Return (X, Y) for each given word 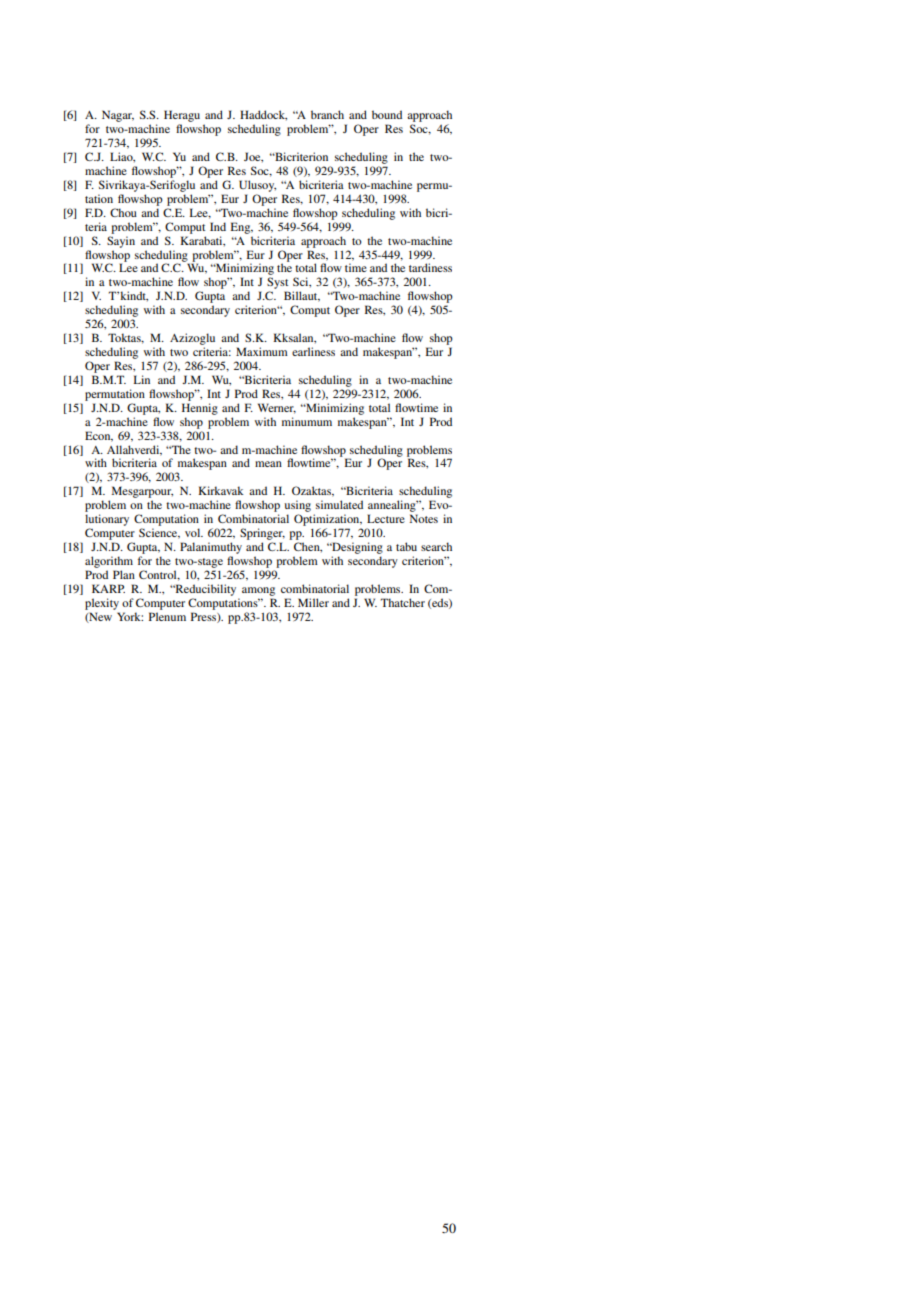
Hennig (200, 409)
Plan (124, 574)
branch (327, 114)
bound (387, 114)
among (258, 591)
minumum (307, 421)
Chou (123, 212)
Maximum (262, 351)
